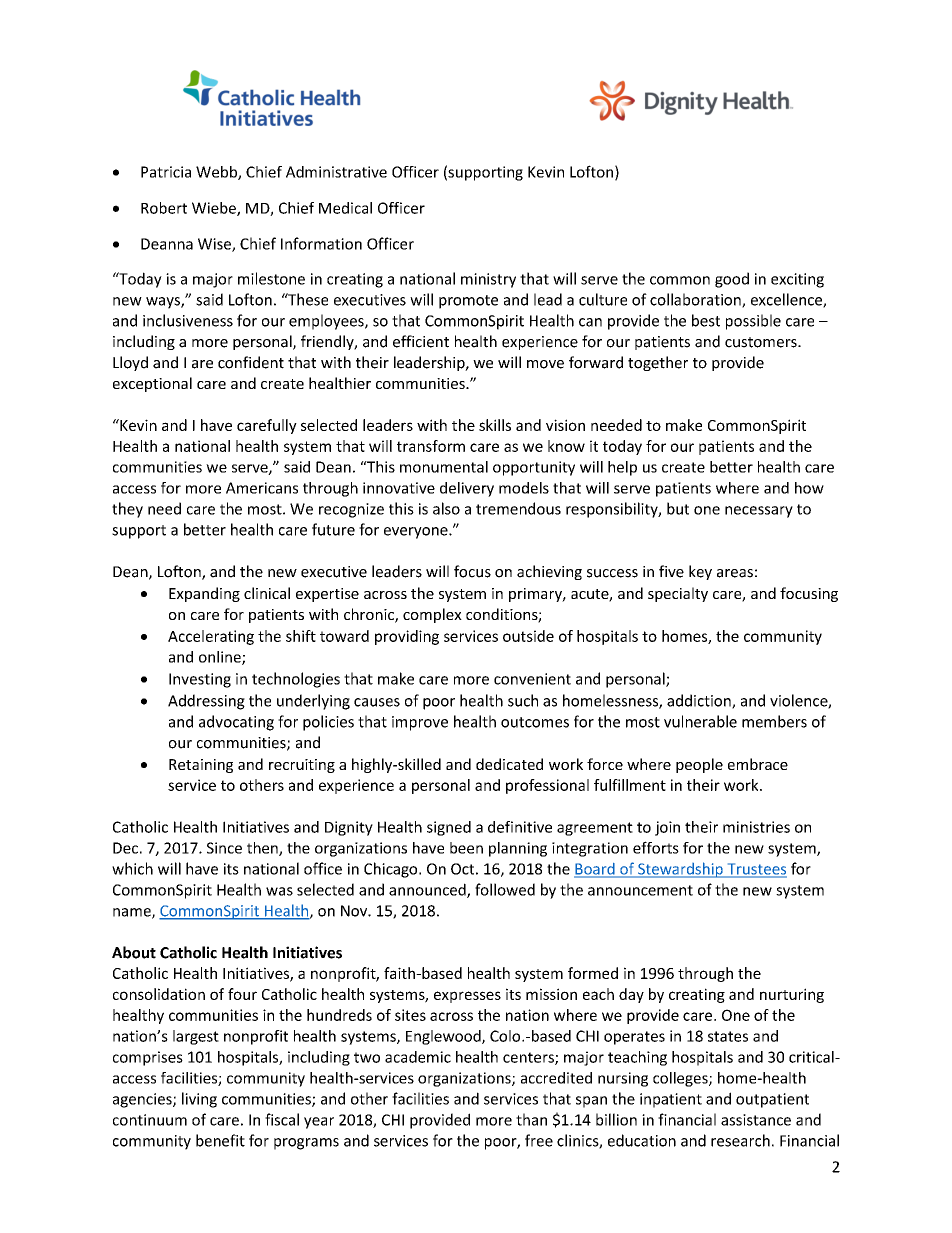 This document has width=952, height=1233. I want to click on skills, so click(495, 425).
